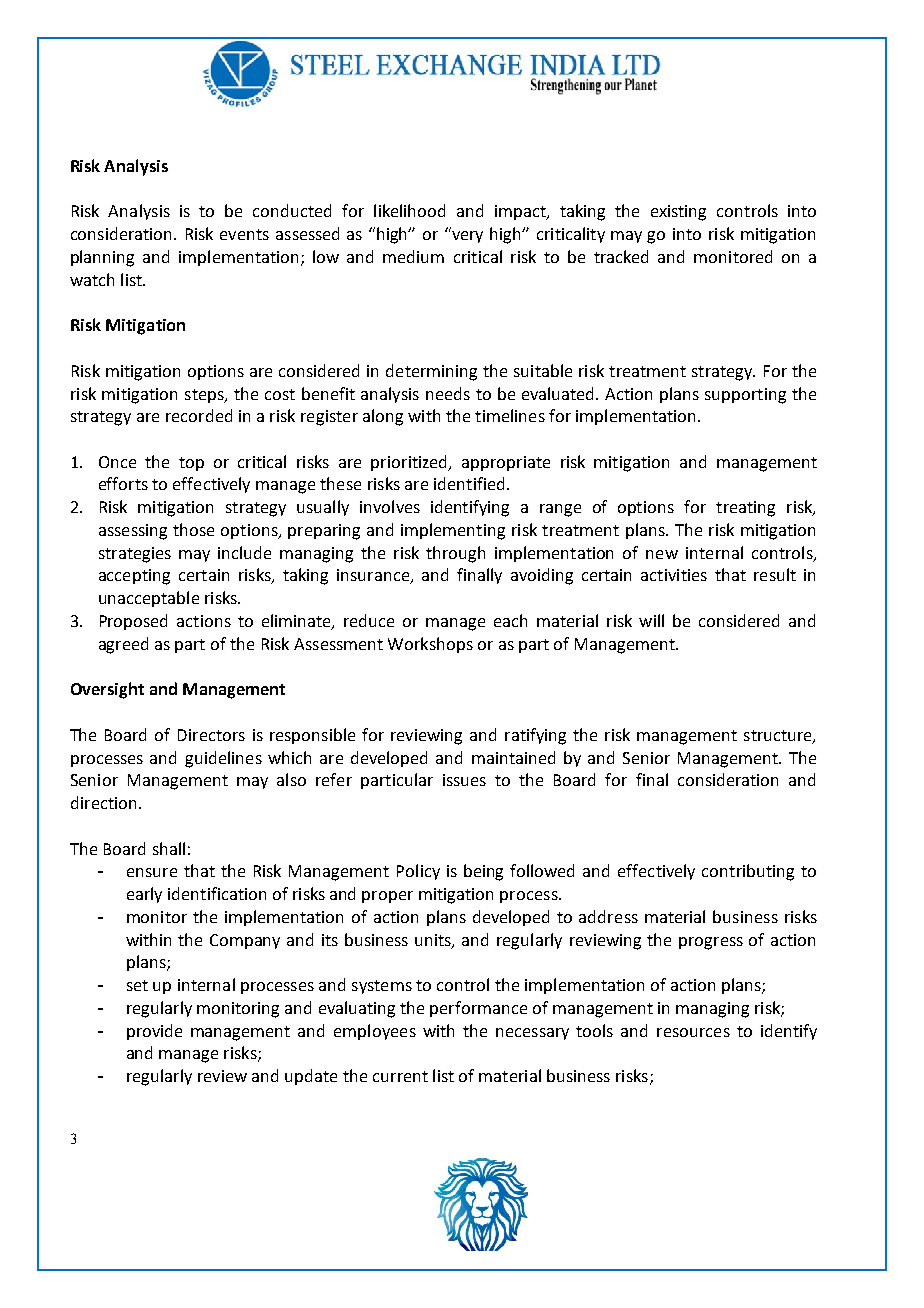 The image size is (924, 1308). I want to click on events, so click(244, 234).
